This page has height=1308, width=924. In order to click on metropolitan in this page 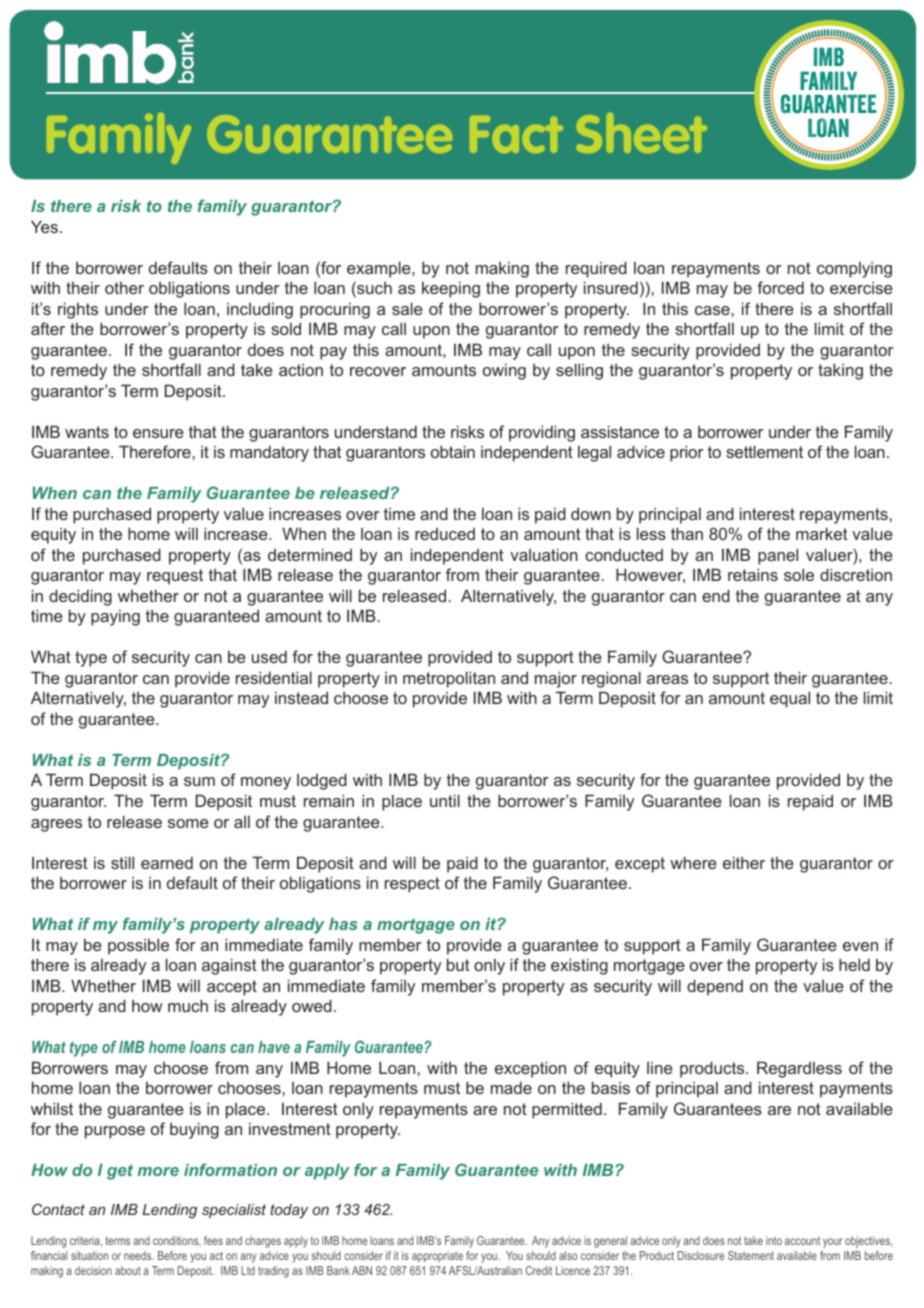, I will do `click(449, 679)`.
